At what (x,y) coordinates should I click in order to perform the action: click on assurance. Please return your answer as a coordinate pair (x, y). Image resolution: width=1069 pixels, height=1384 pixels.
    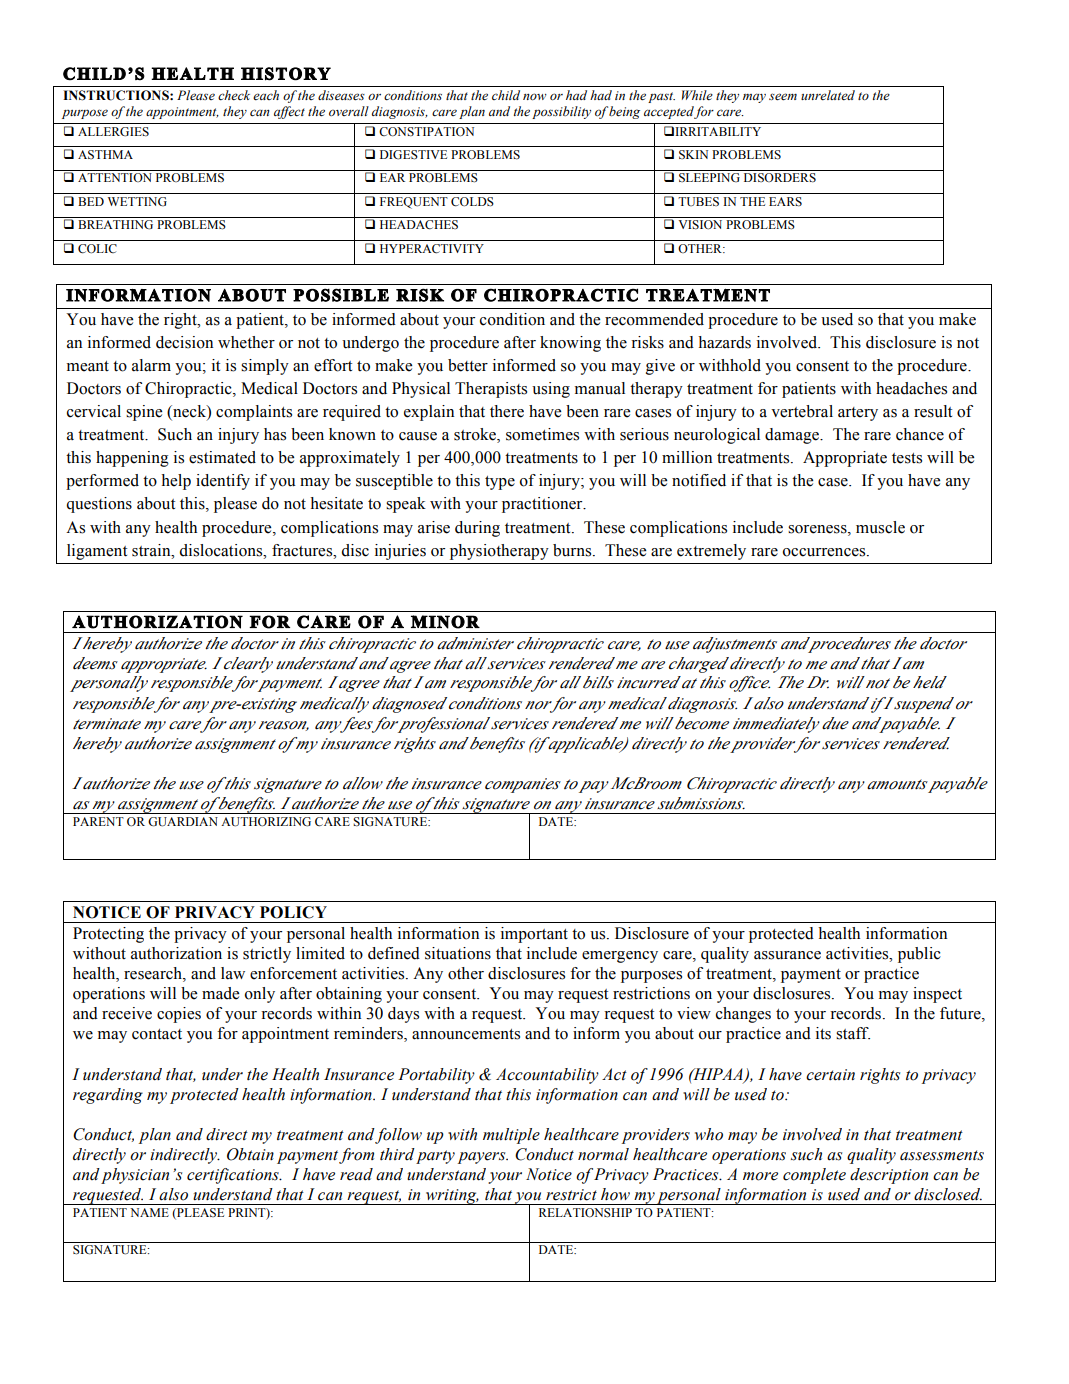
    Looking at the image, I should click on (787, 955).
